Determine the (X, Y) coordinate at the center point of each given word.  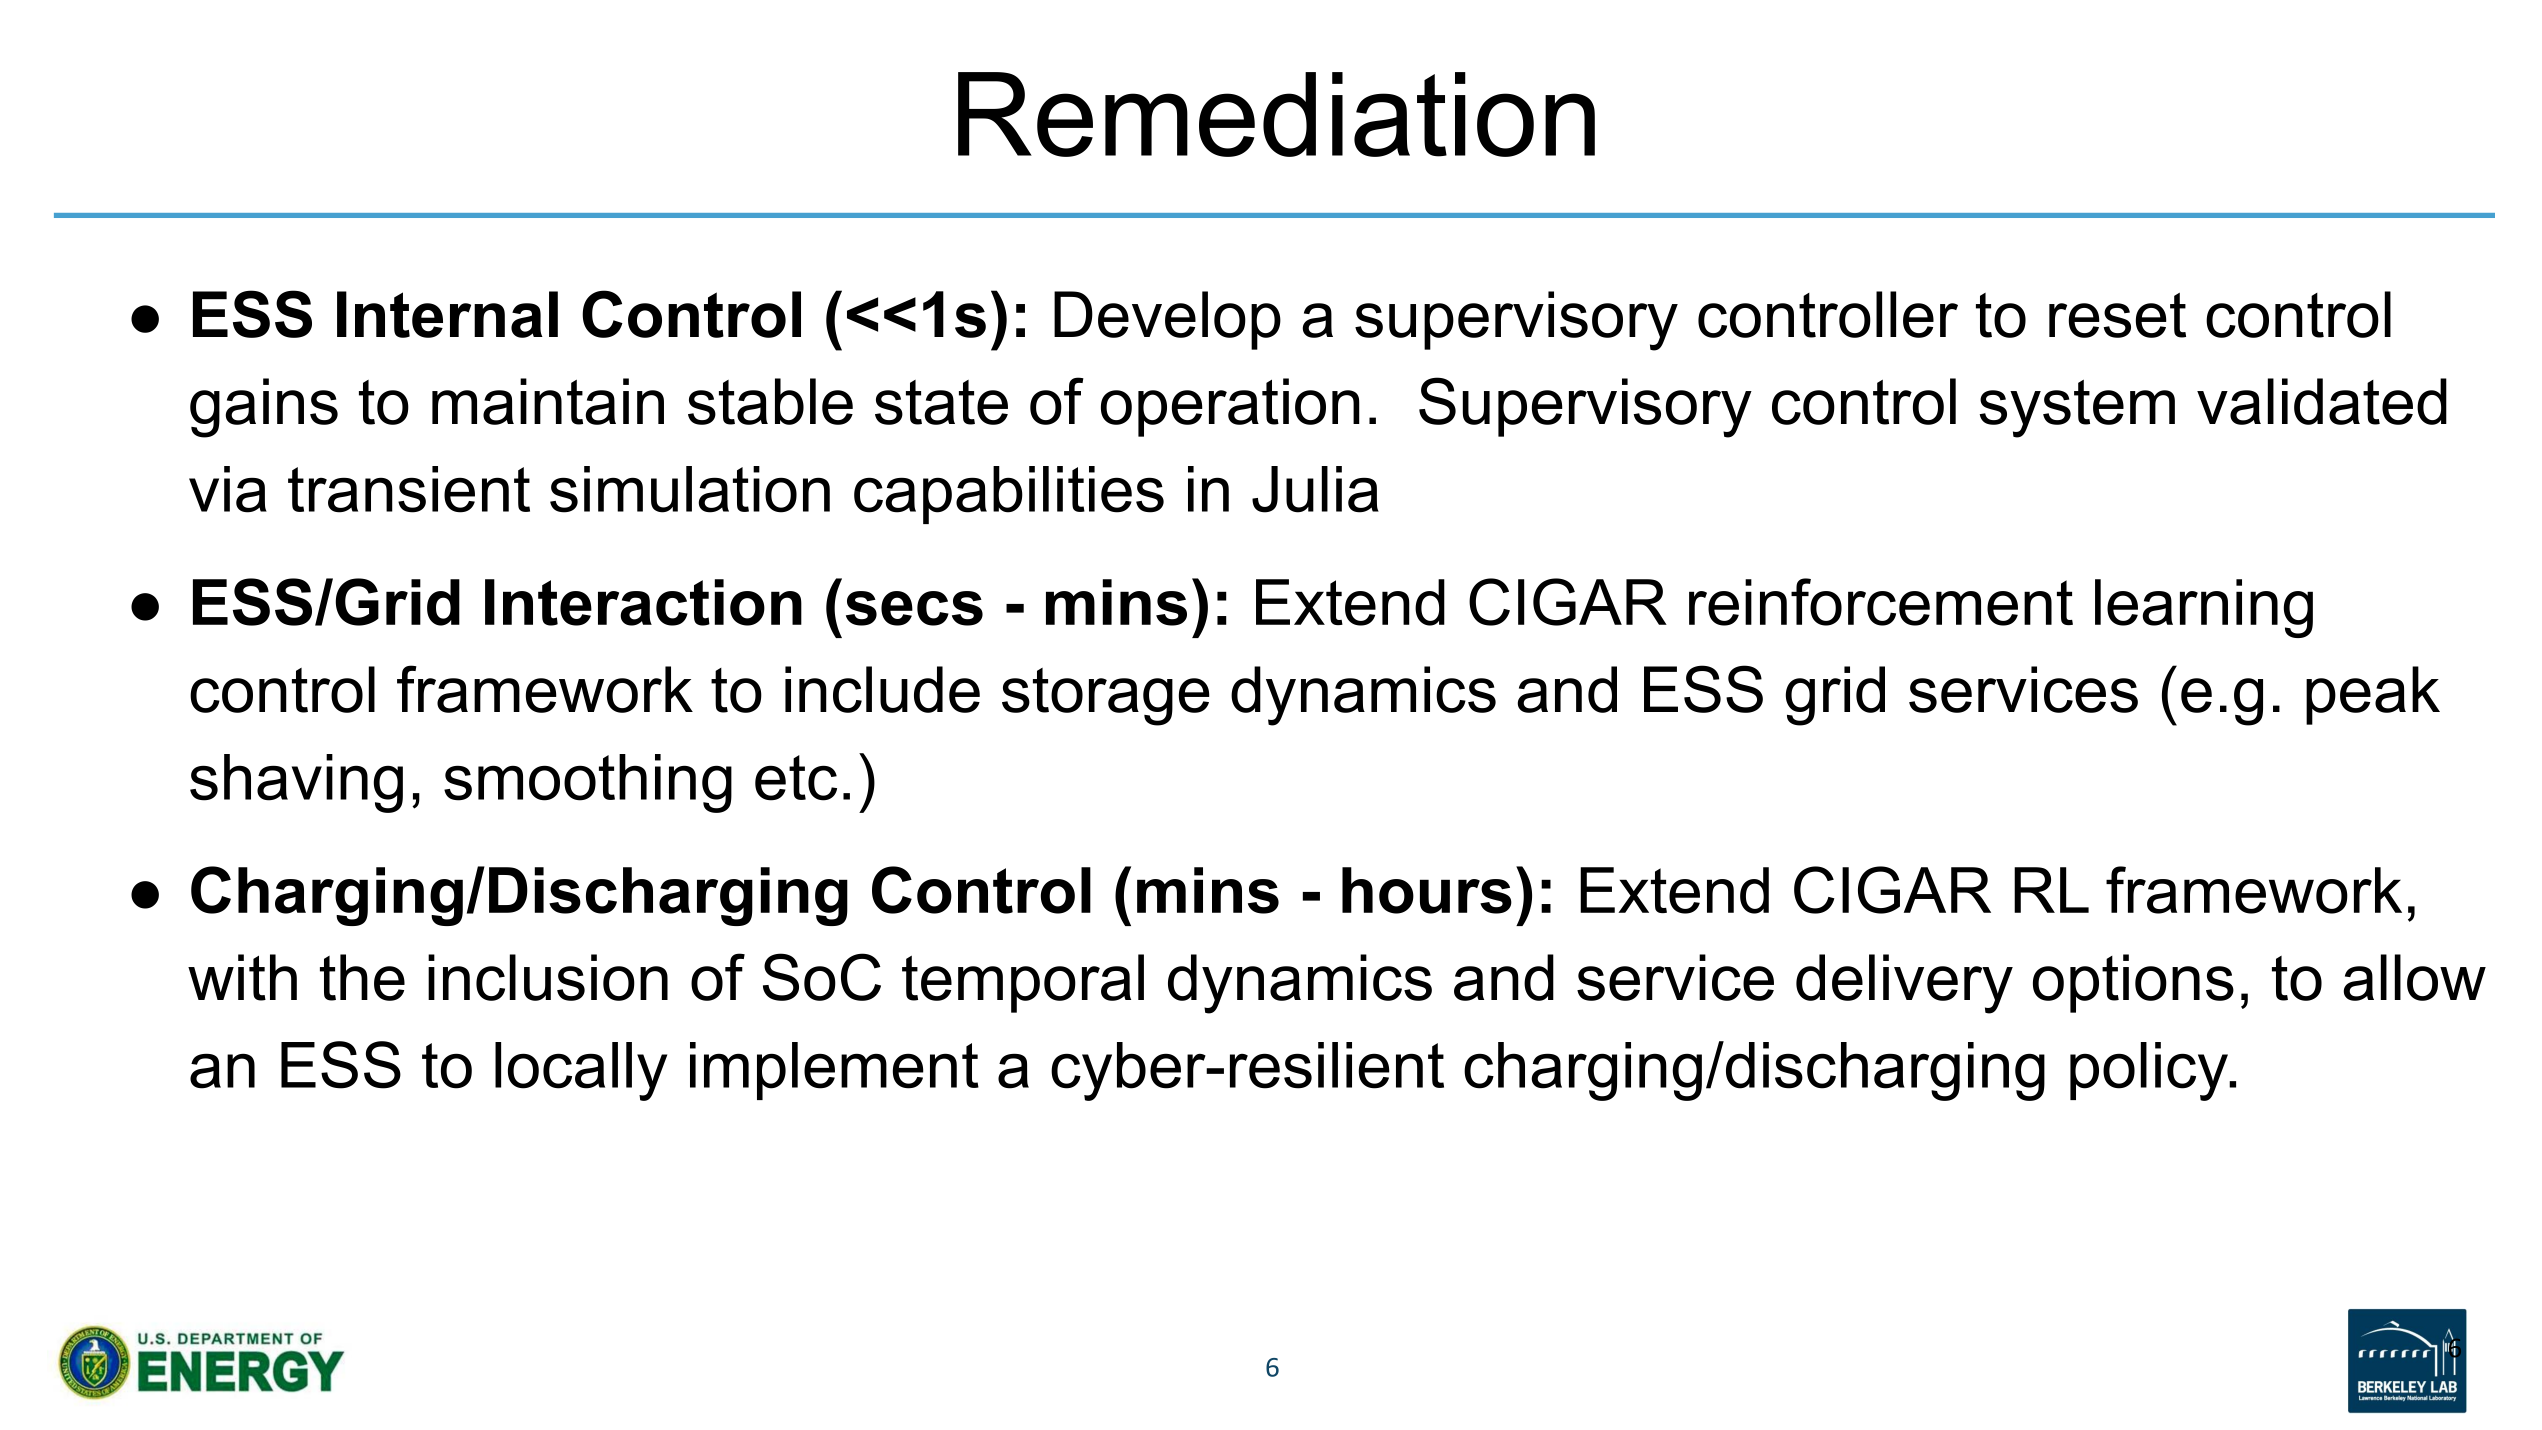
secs (914, 608)
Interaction (643, 602)
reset (2117, 315)
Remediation (1276, 114)
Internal (447, 314)
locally (581, 1071)
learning (2204, 608)
